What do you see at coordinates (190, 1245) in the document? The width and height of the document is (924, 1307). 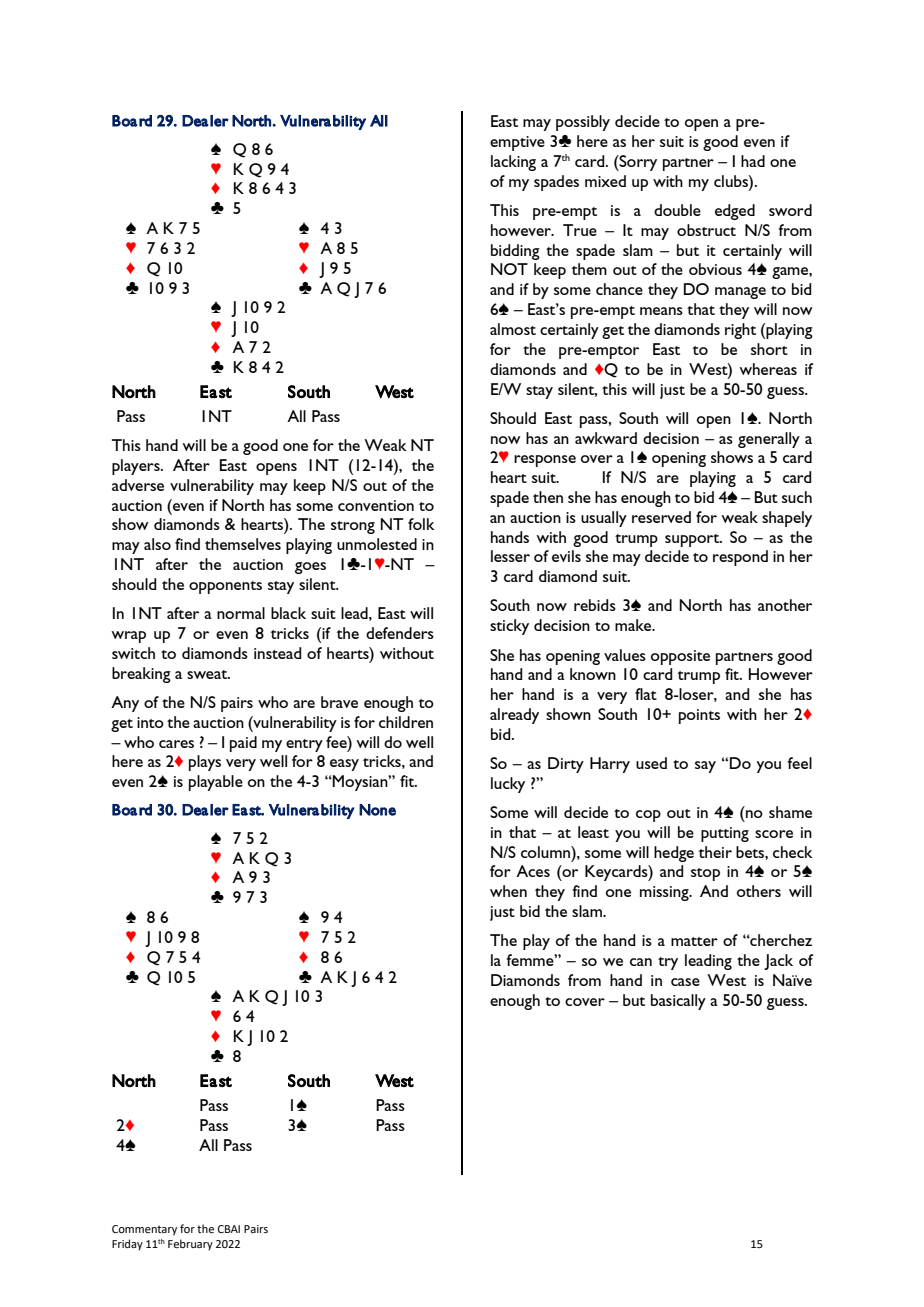 I see `February` at bounding box center [190, 1245].
